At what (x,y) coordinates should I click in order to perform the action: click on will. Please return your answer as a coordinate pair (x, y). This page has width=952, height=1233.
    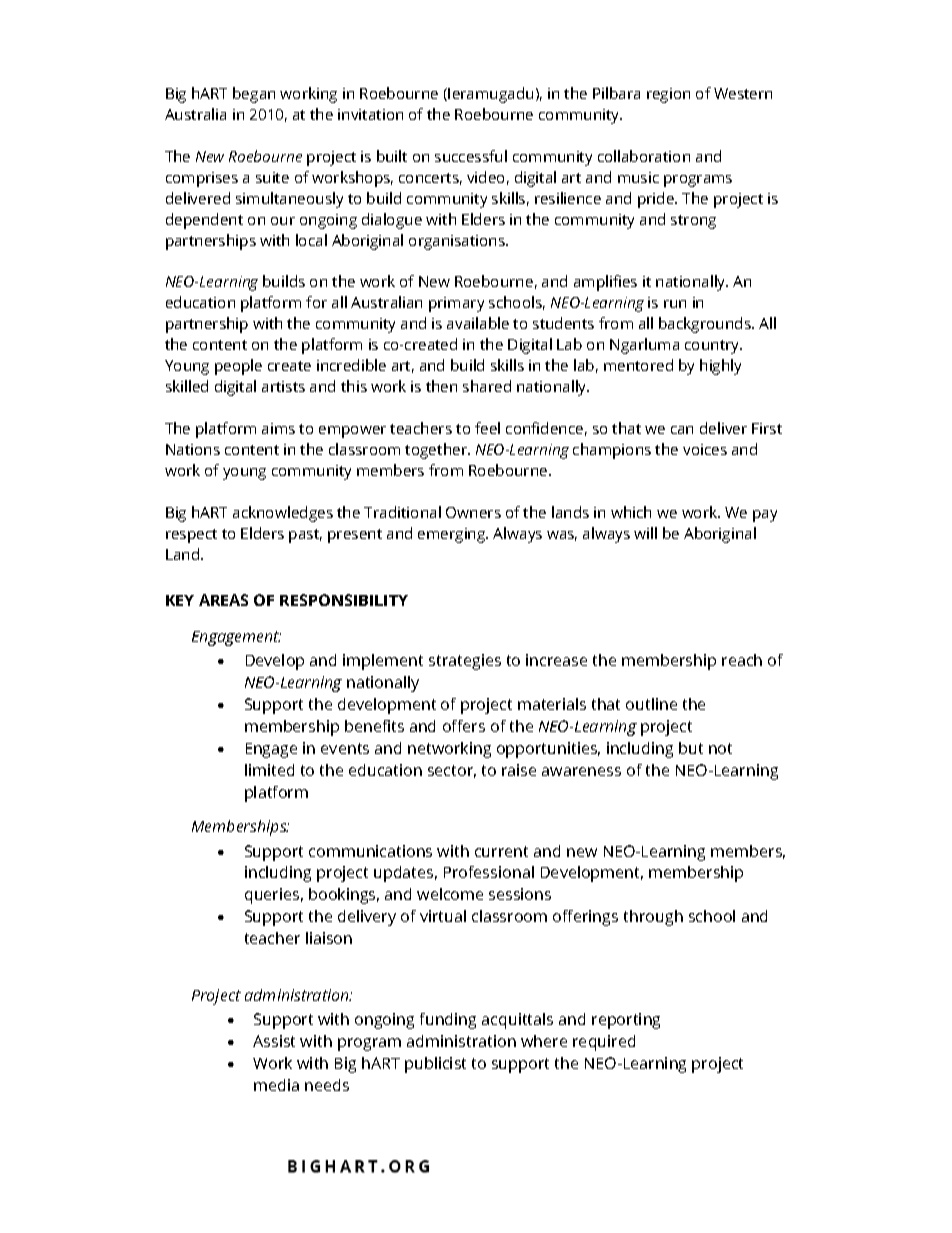
    Looking at the image, I should click on (645, 533).
